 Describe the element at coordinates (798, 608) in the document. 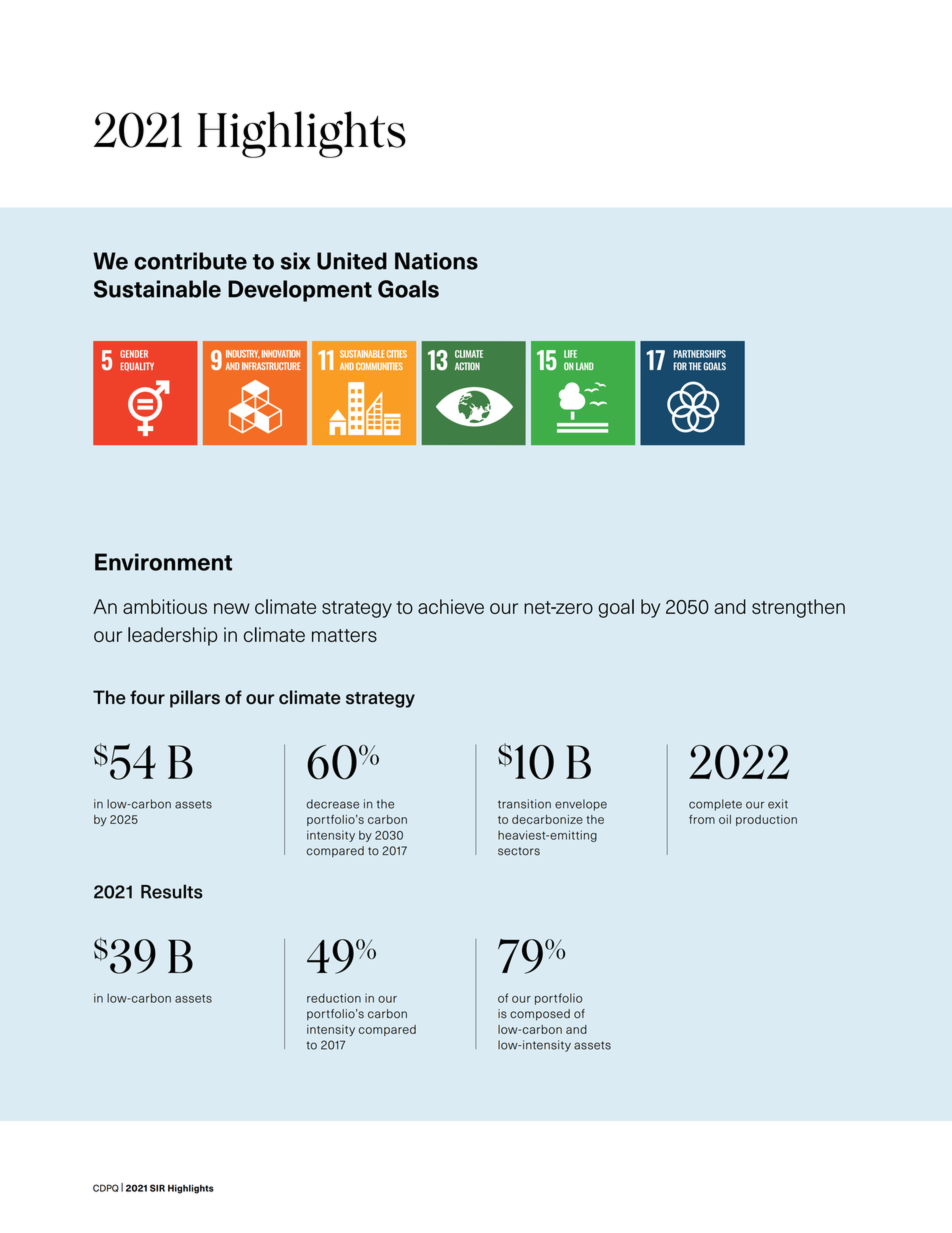

I see `strengthen` at that location.
